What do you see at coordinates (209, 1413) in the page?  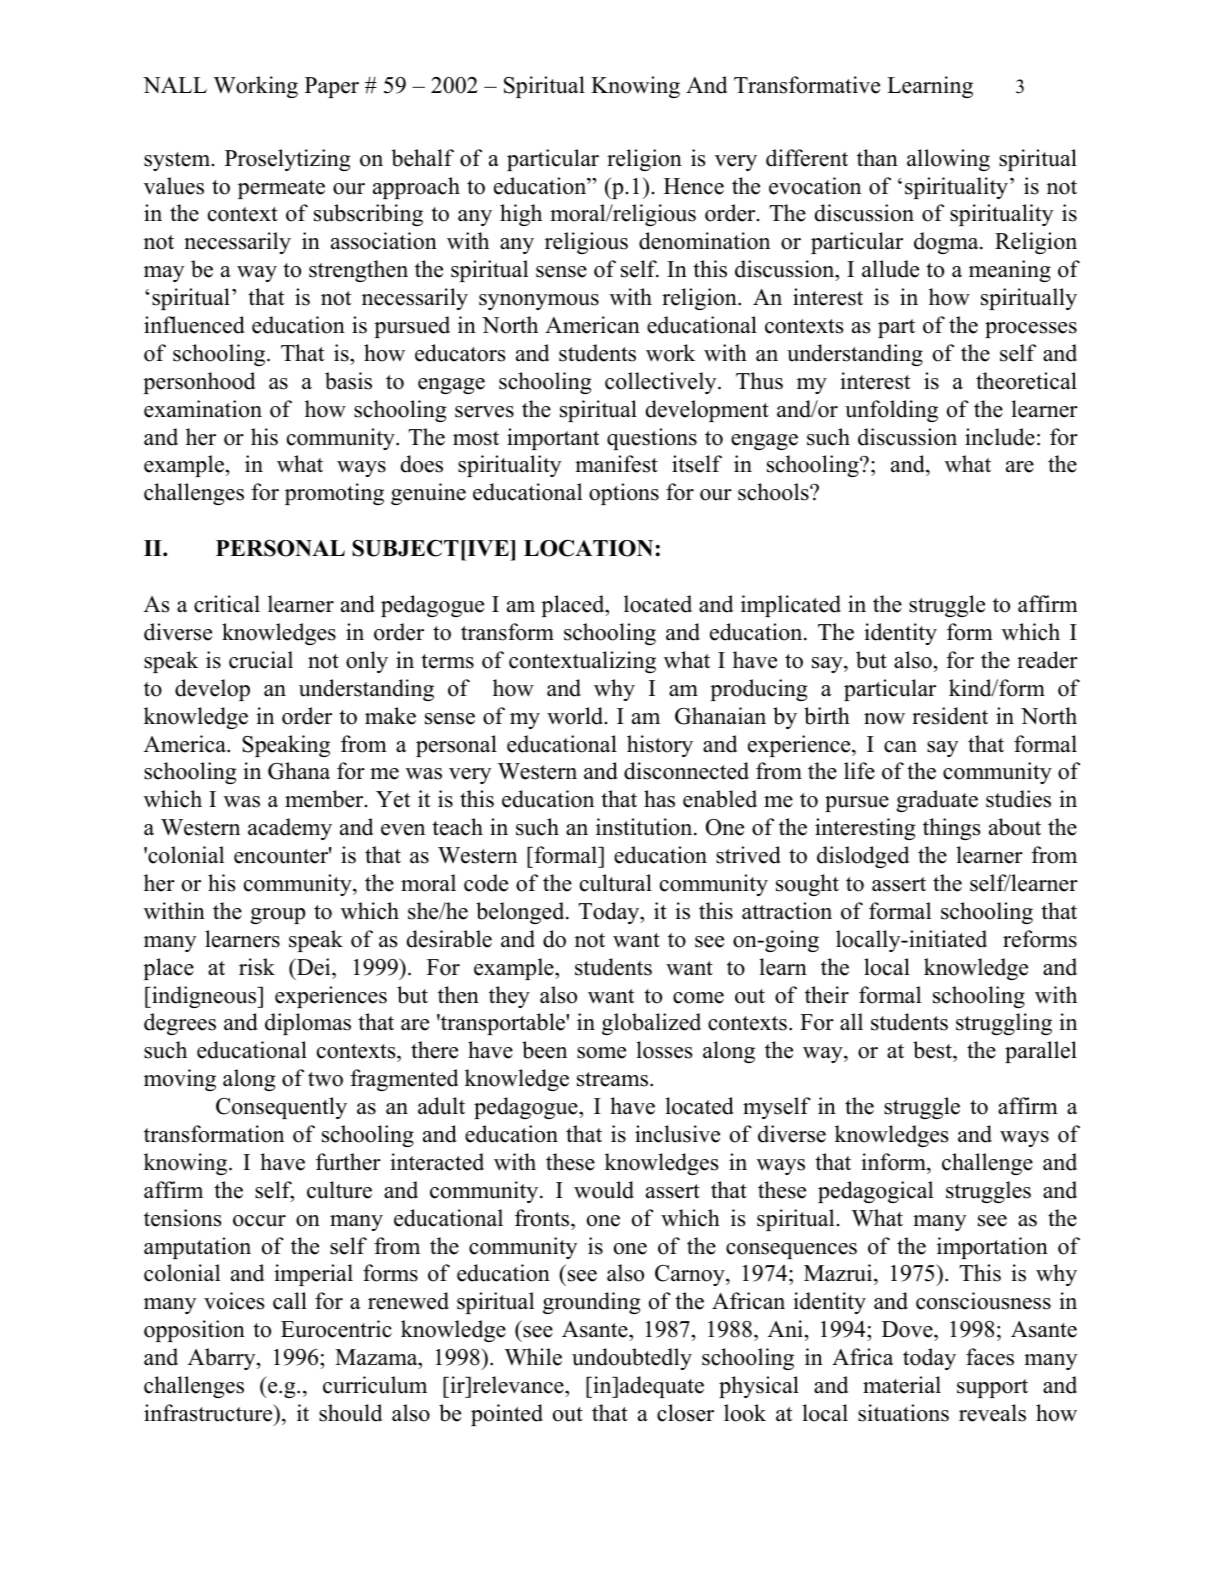 I see `infrastructure` at bounding box center [209, 1413].
